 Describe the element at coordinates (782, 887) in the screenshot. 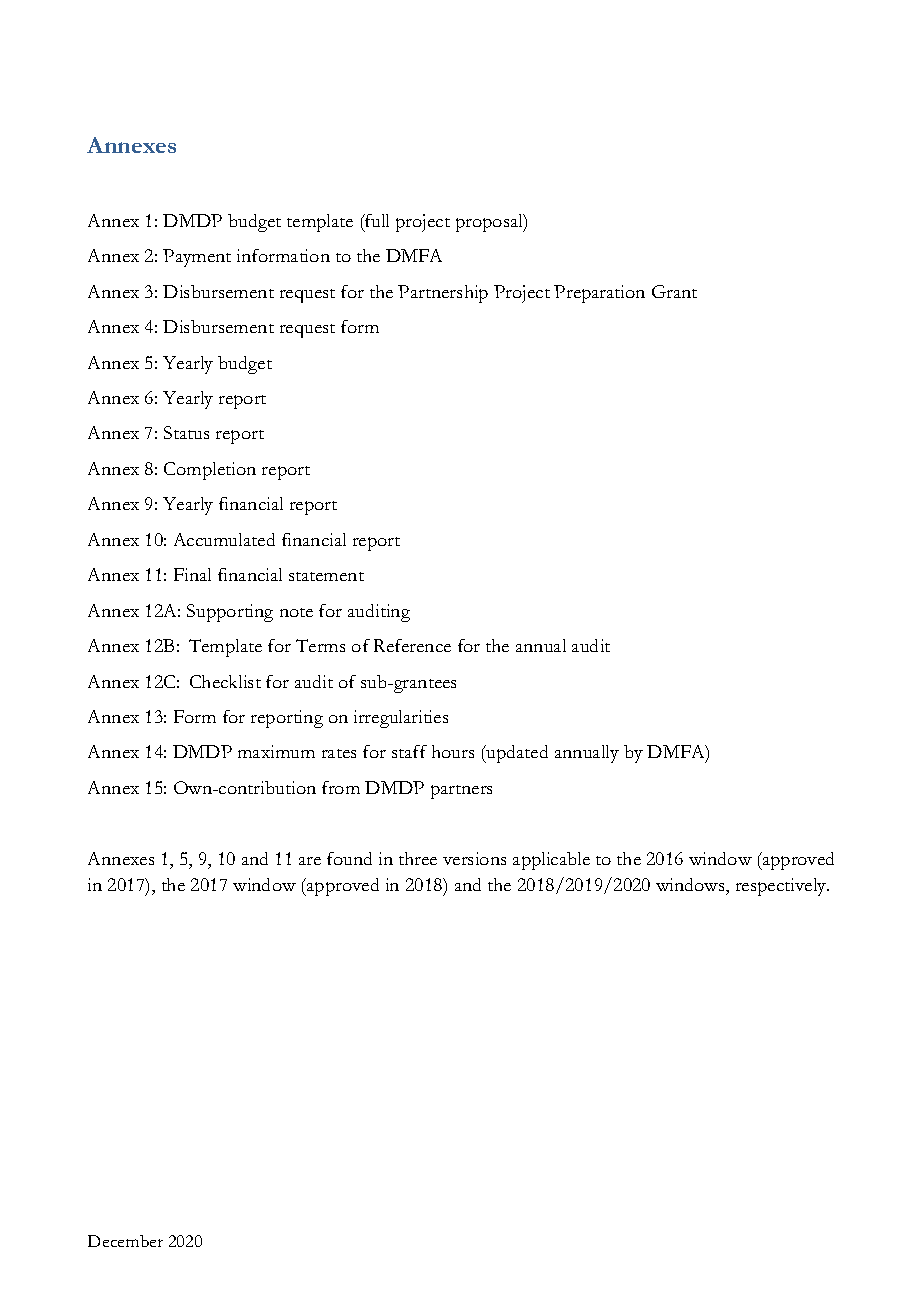

I see `respectively` at that location.
